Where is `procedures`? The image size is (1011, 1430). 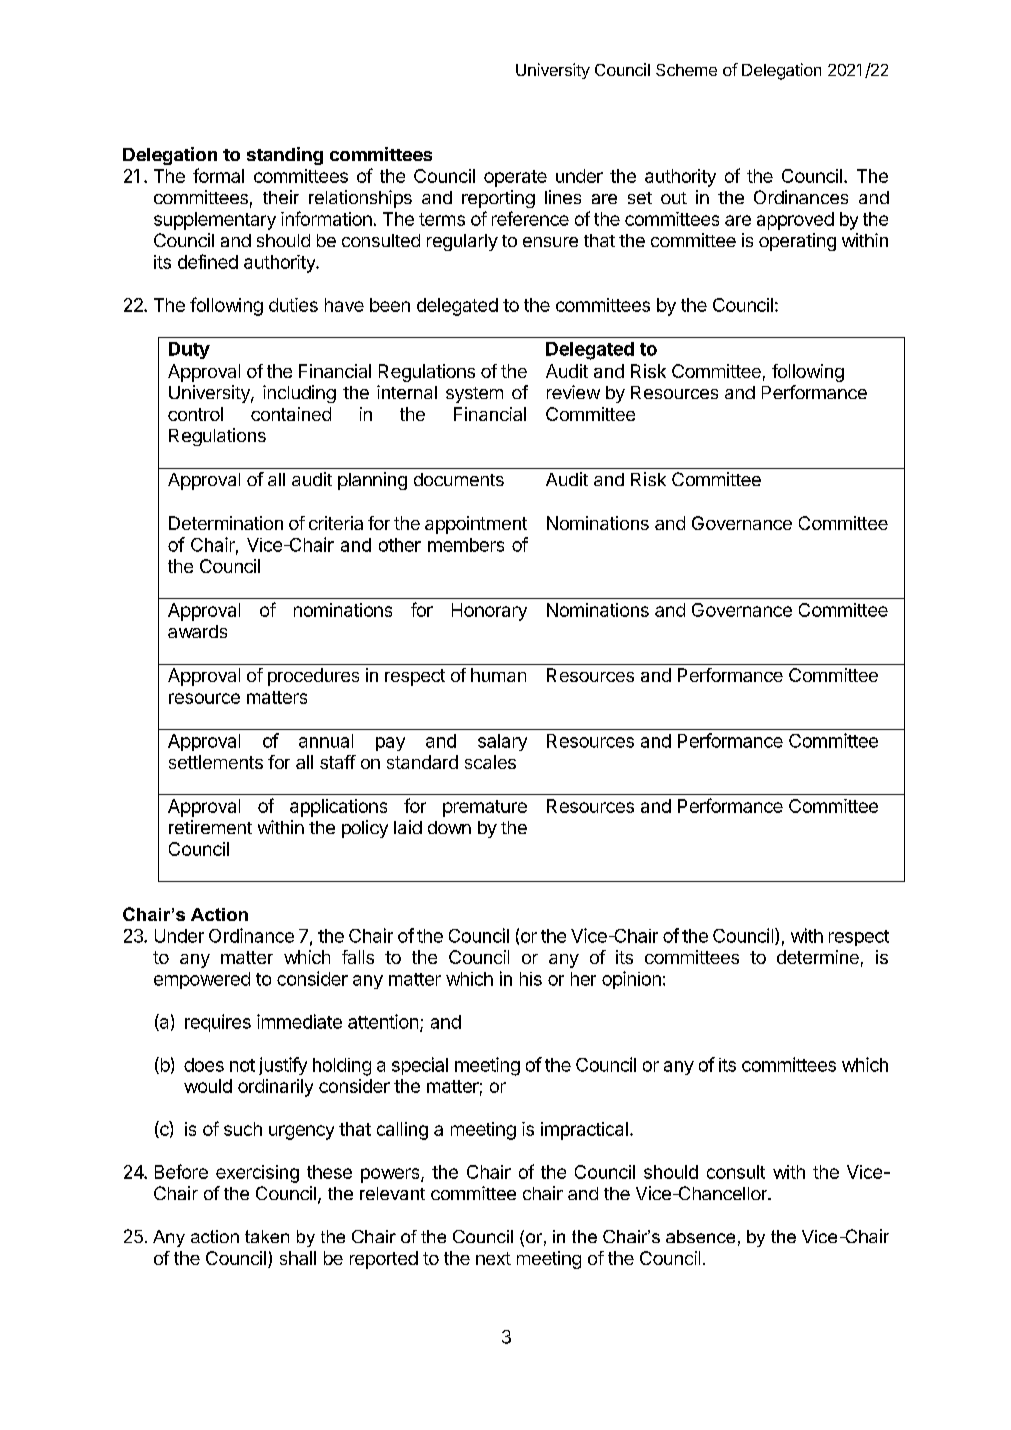
procedures is located at coordinates (313, 677).
